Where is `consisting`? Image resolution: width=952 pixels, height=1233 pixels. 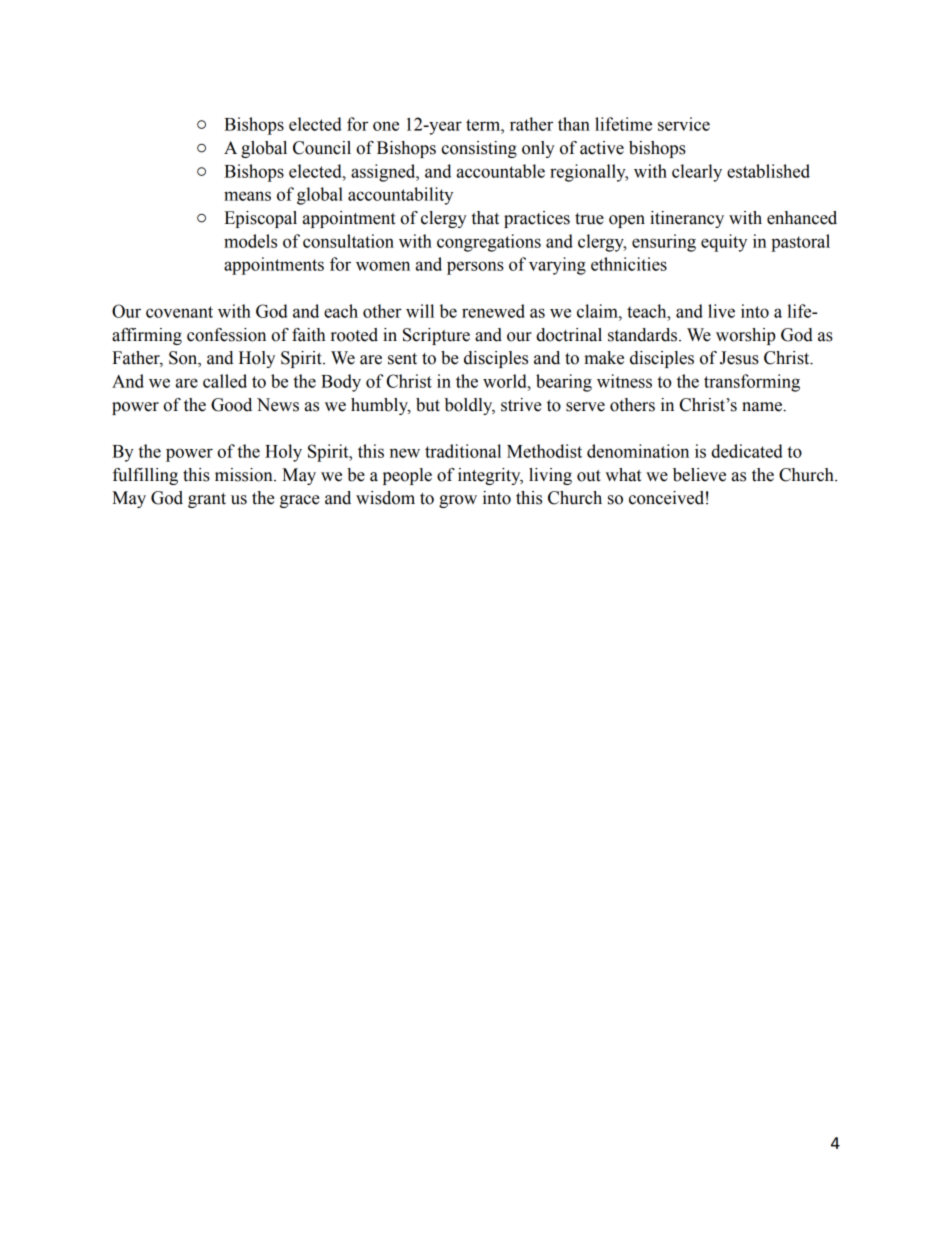 consisting is located at coordinates (479, 149).
